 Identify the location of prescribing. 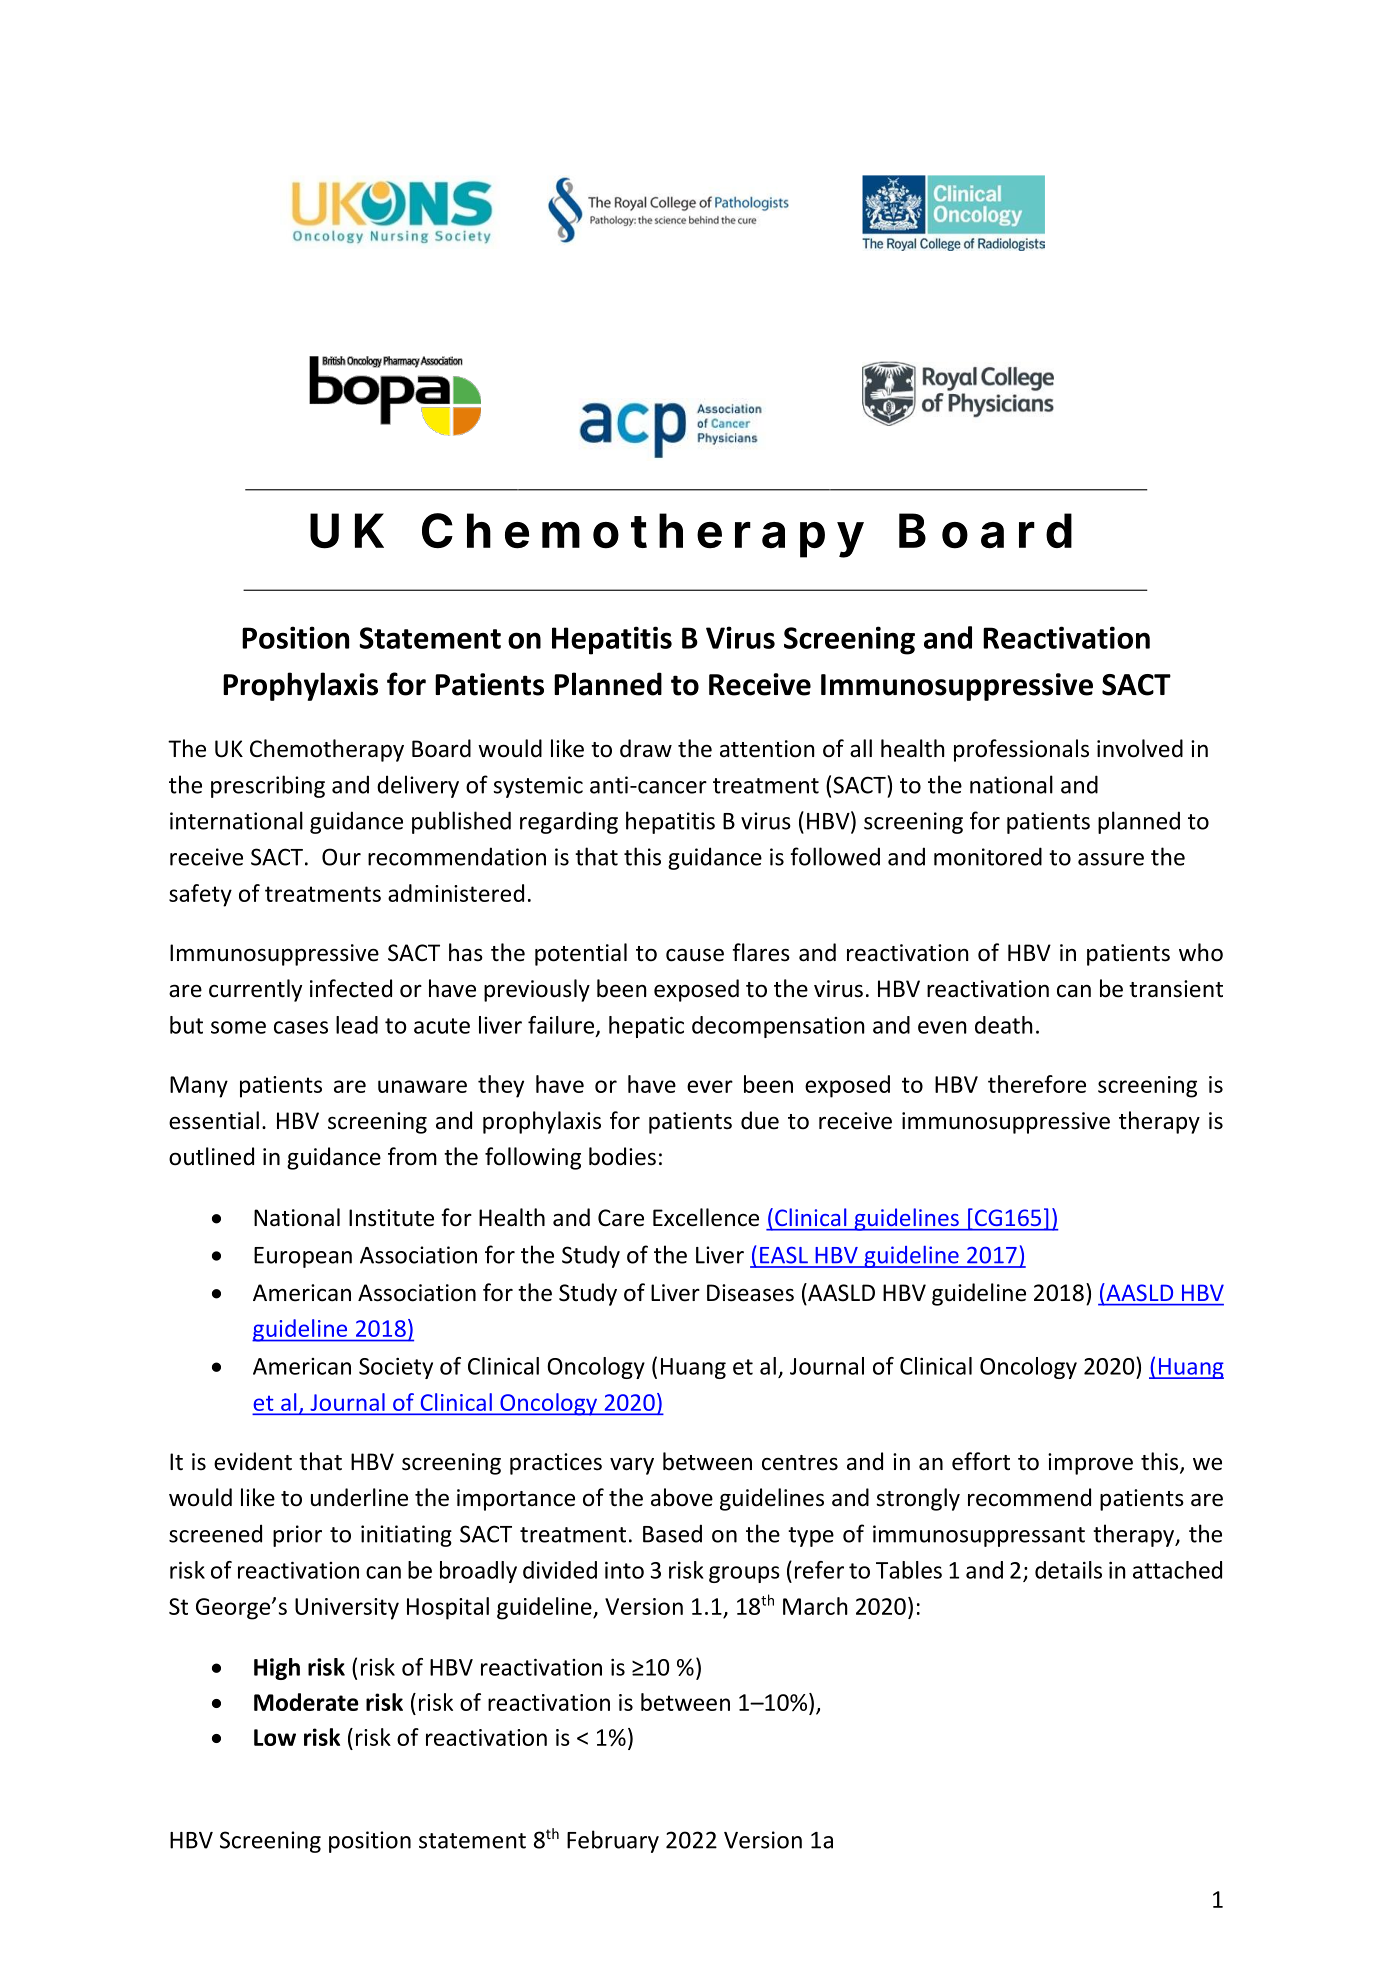
(268, 786).
